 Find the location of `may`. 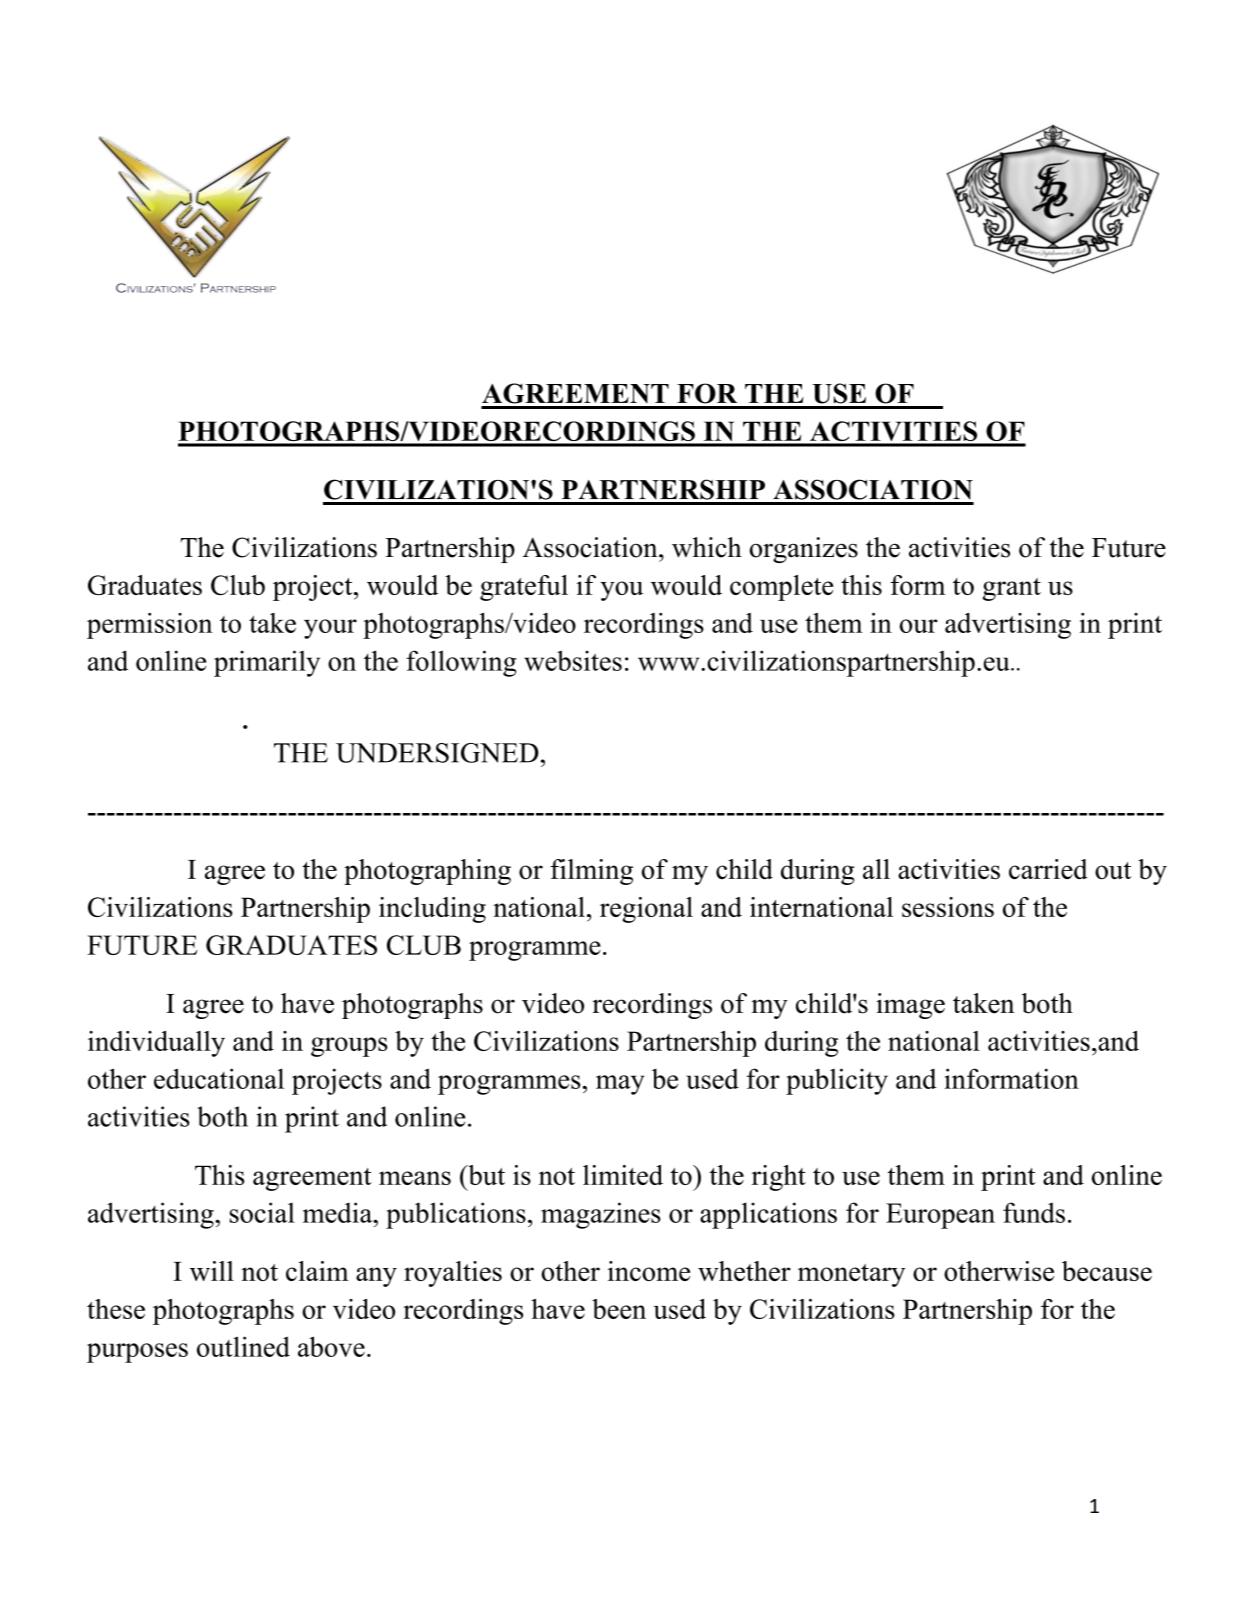

may is located at coordinates (620, 1085).
